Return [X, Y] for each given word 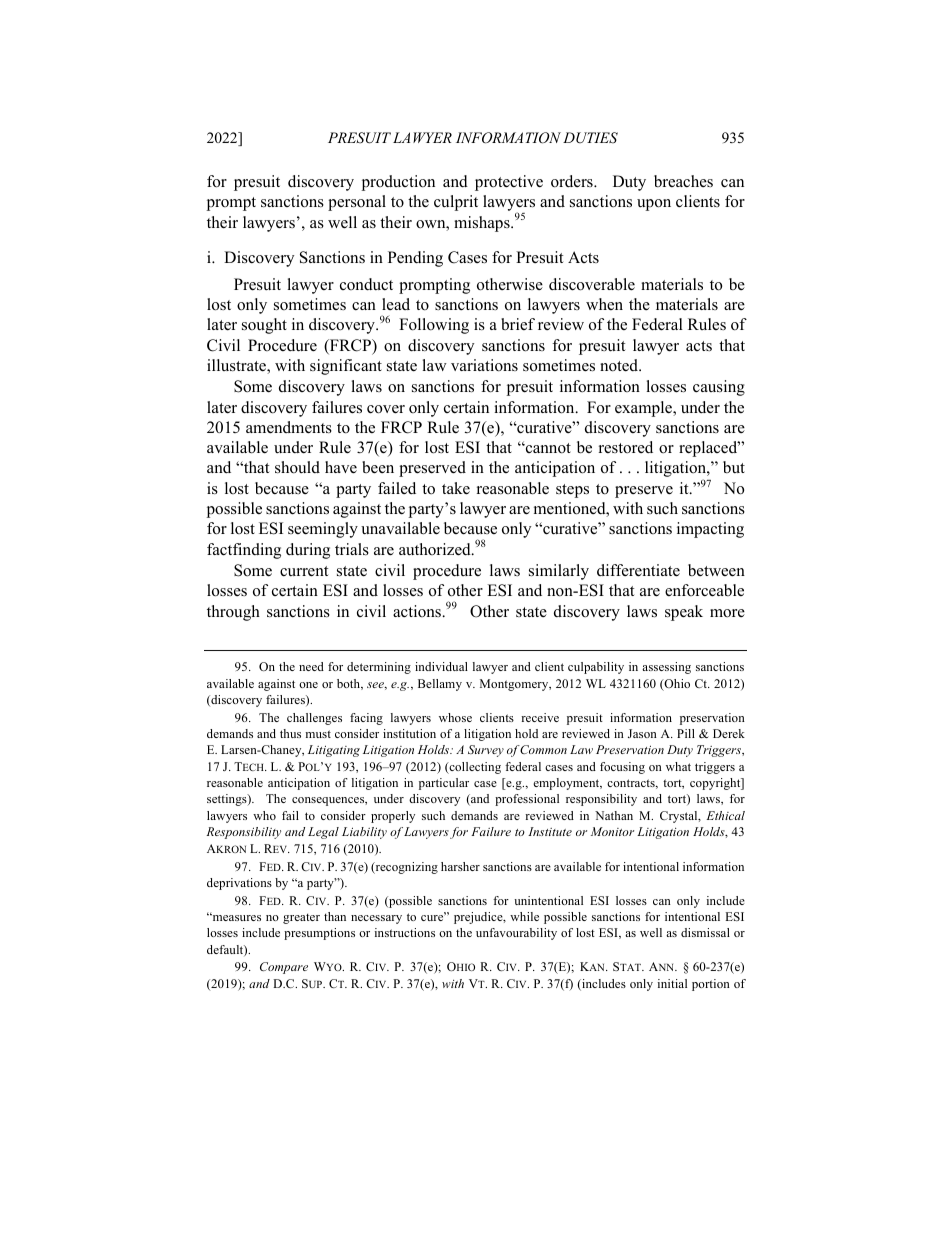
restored [626, 447]
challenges [314, 719]
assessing [666, 668]
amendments [289, 427]
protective [509, 183]
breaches [683, 181]
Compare [284, 968]
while [524, 916]
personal [357, 203]
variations [484, 365]
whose [455, 717]
